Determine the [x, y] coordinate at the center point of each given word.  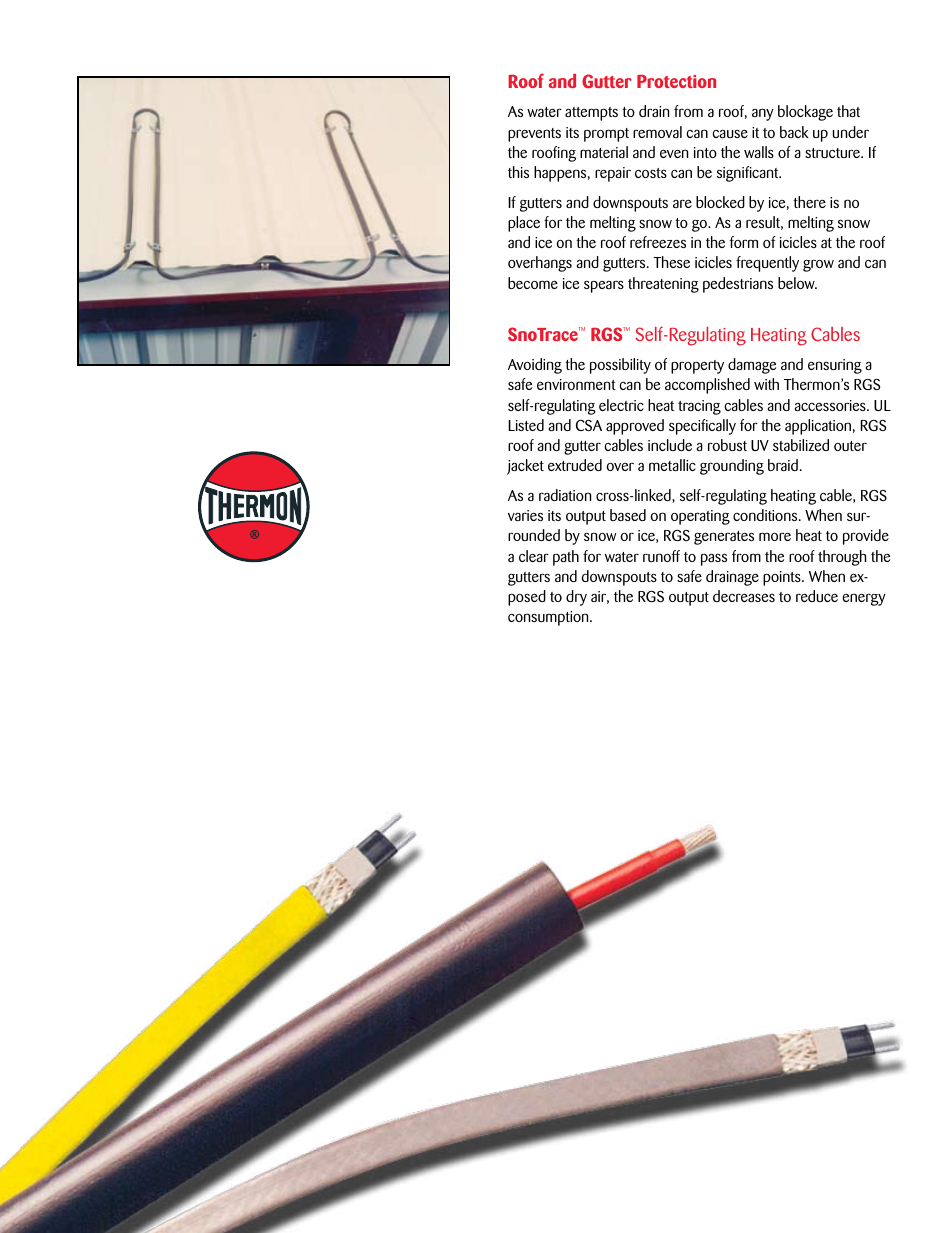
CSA [589, 426]
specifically [702, 427]
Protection [676, 81]
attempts [591, 114]
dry [576, 598]
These [671, 262]
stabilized [801, 445]
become [533, 283]
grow [818, 265]
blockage [805, 113]
